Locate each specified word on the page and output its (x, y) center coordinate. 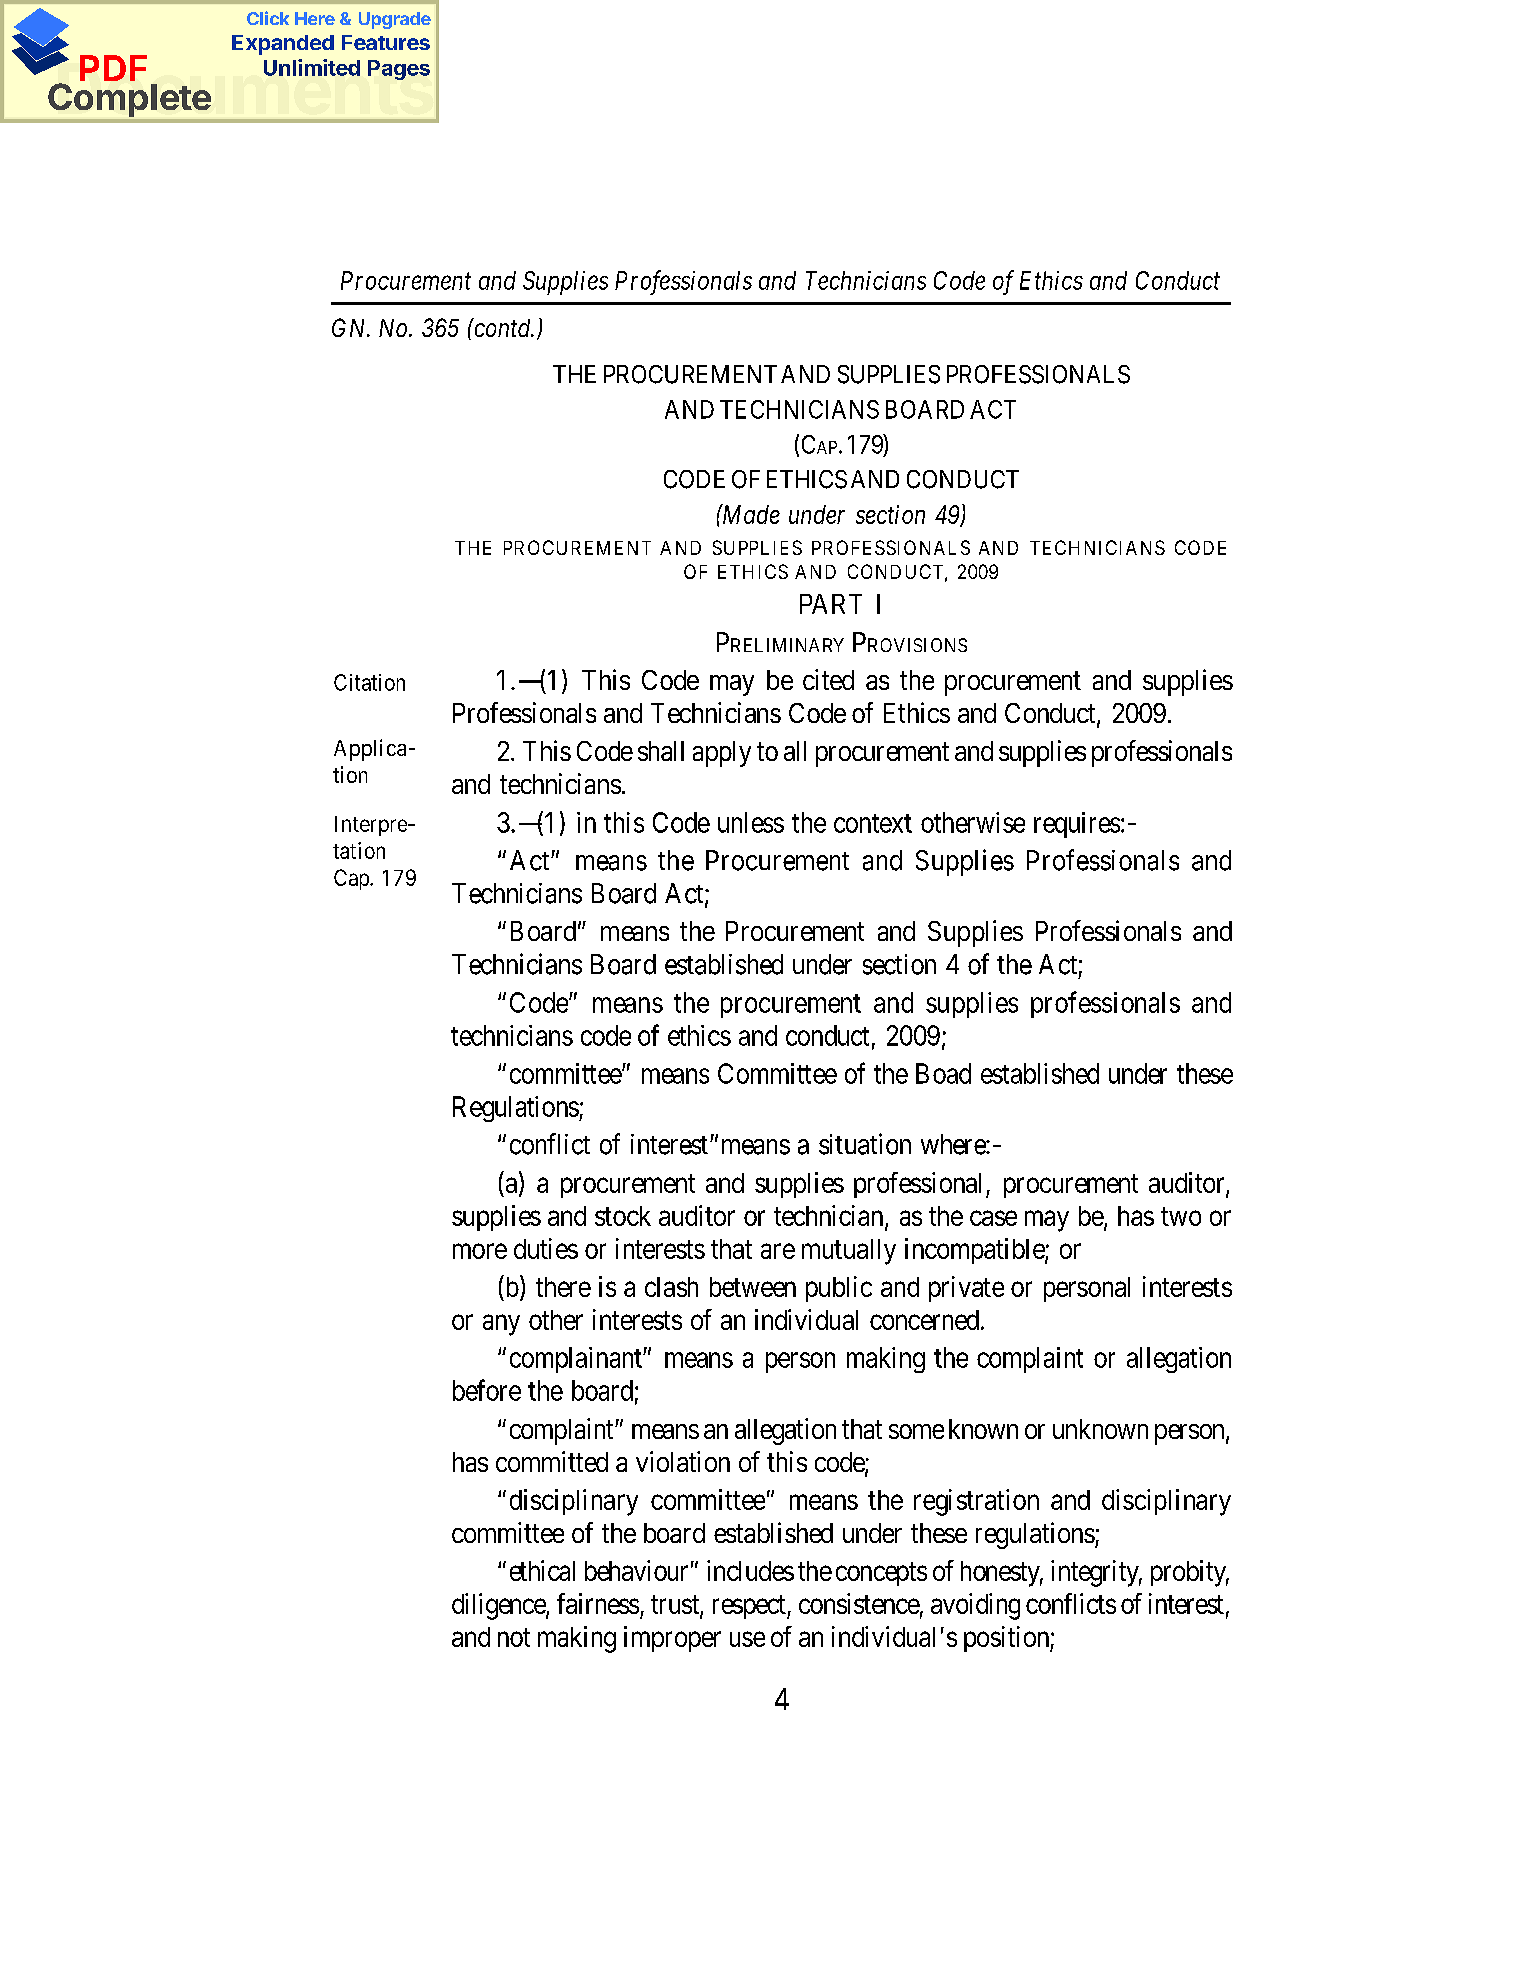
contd (502, 327)
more (480, 1251)
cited (828, 679)
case (993, 1218)
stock (623, 1216)
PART (831, 604)
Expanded (283, 45)
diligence (499, 1606)
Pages (399, 70)
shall (661, 751)
